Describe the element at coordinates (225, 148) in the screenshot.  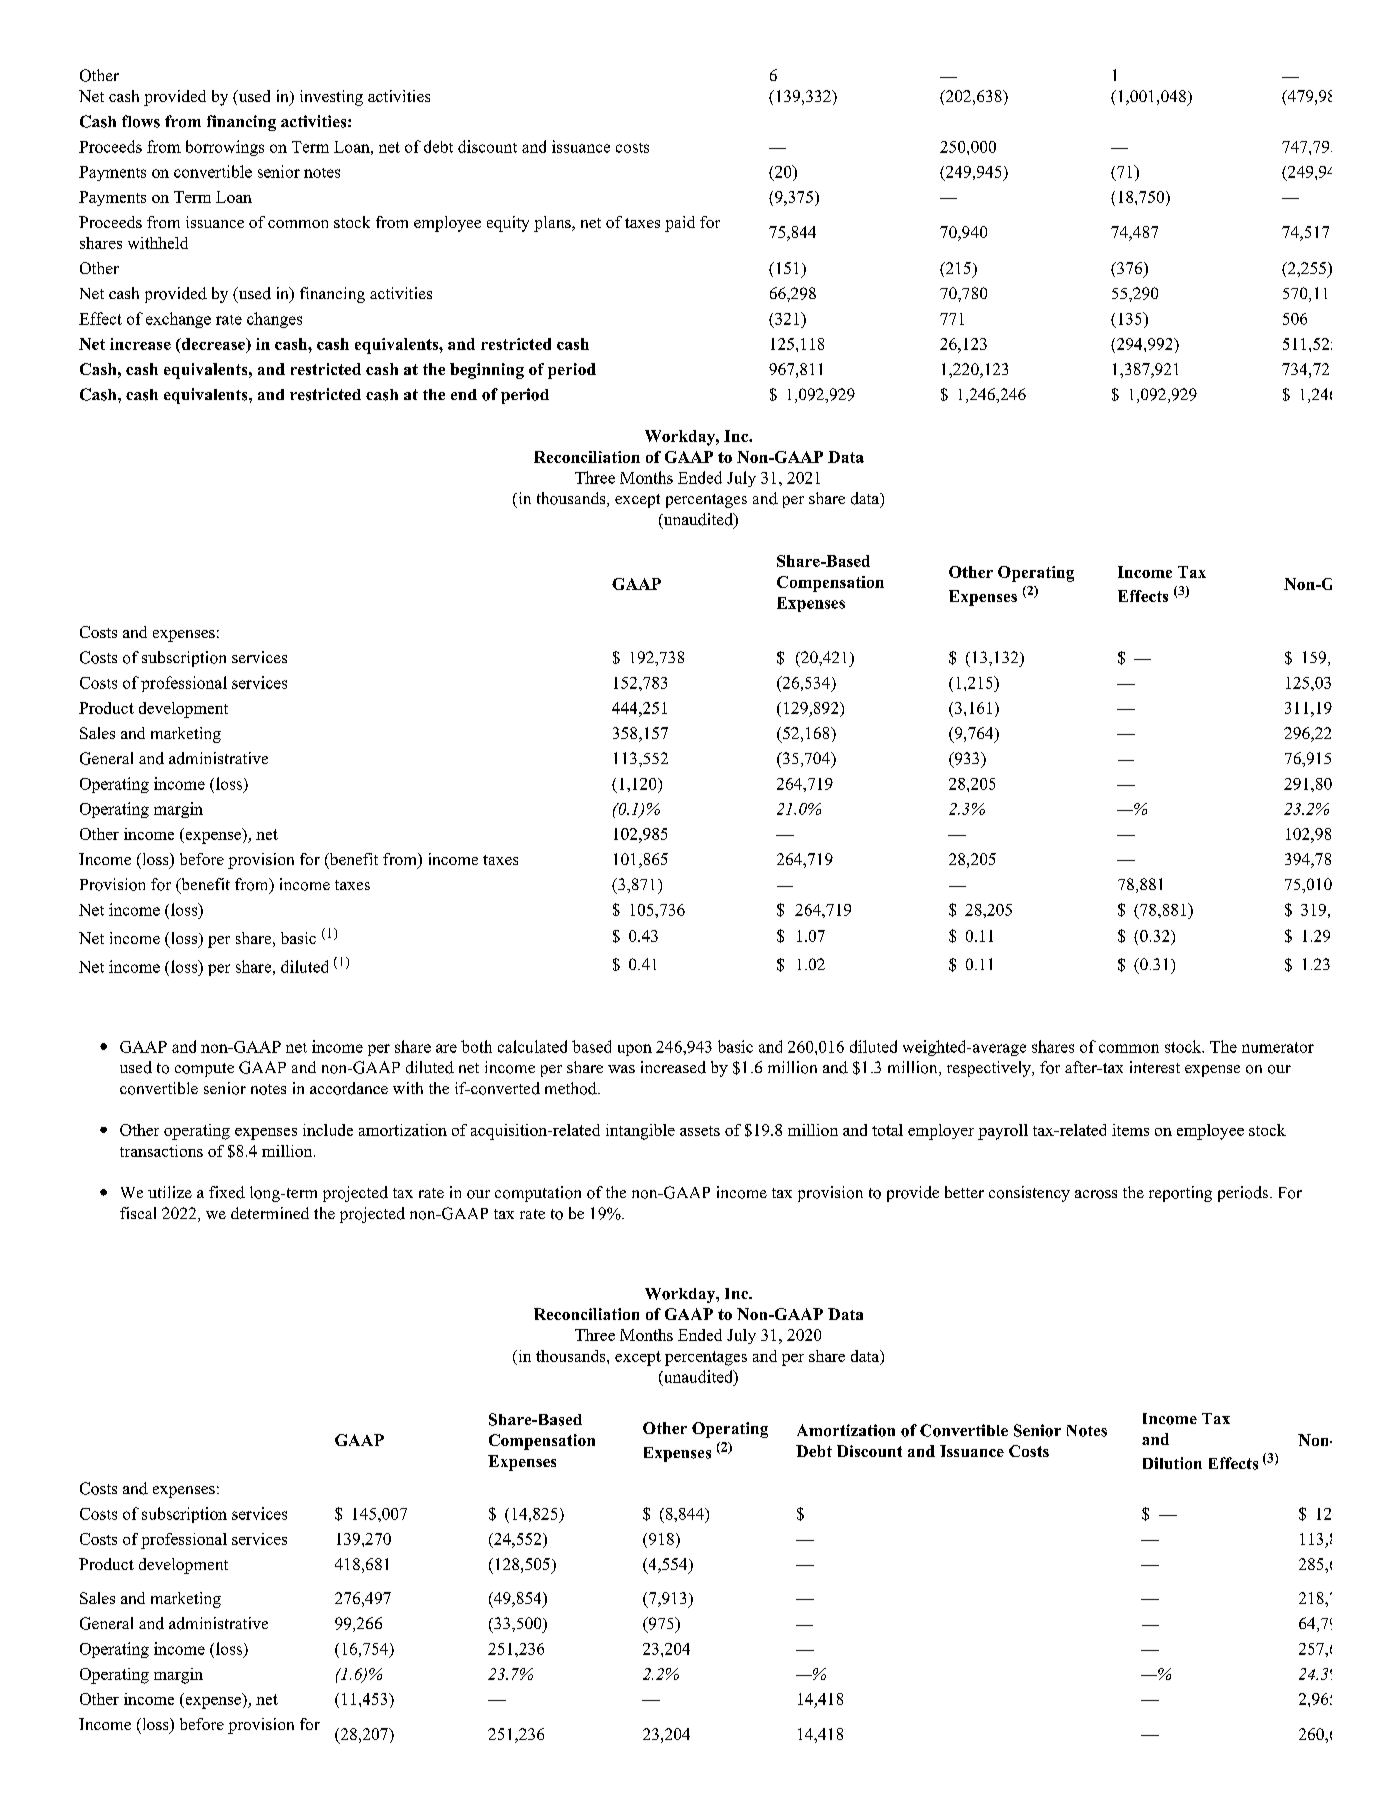
I see `borrowings` at that location.
